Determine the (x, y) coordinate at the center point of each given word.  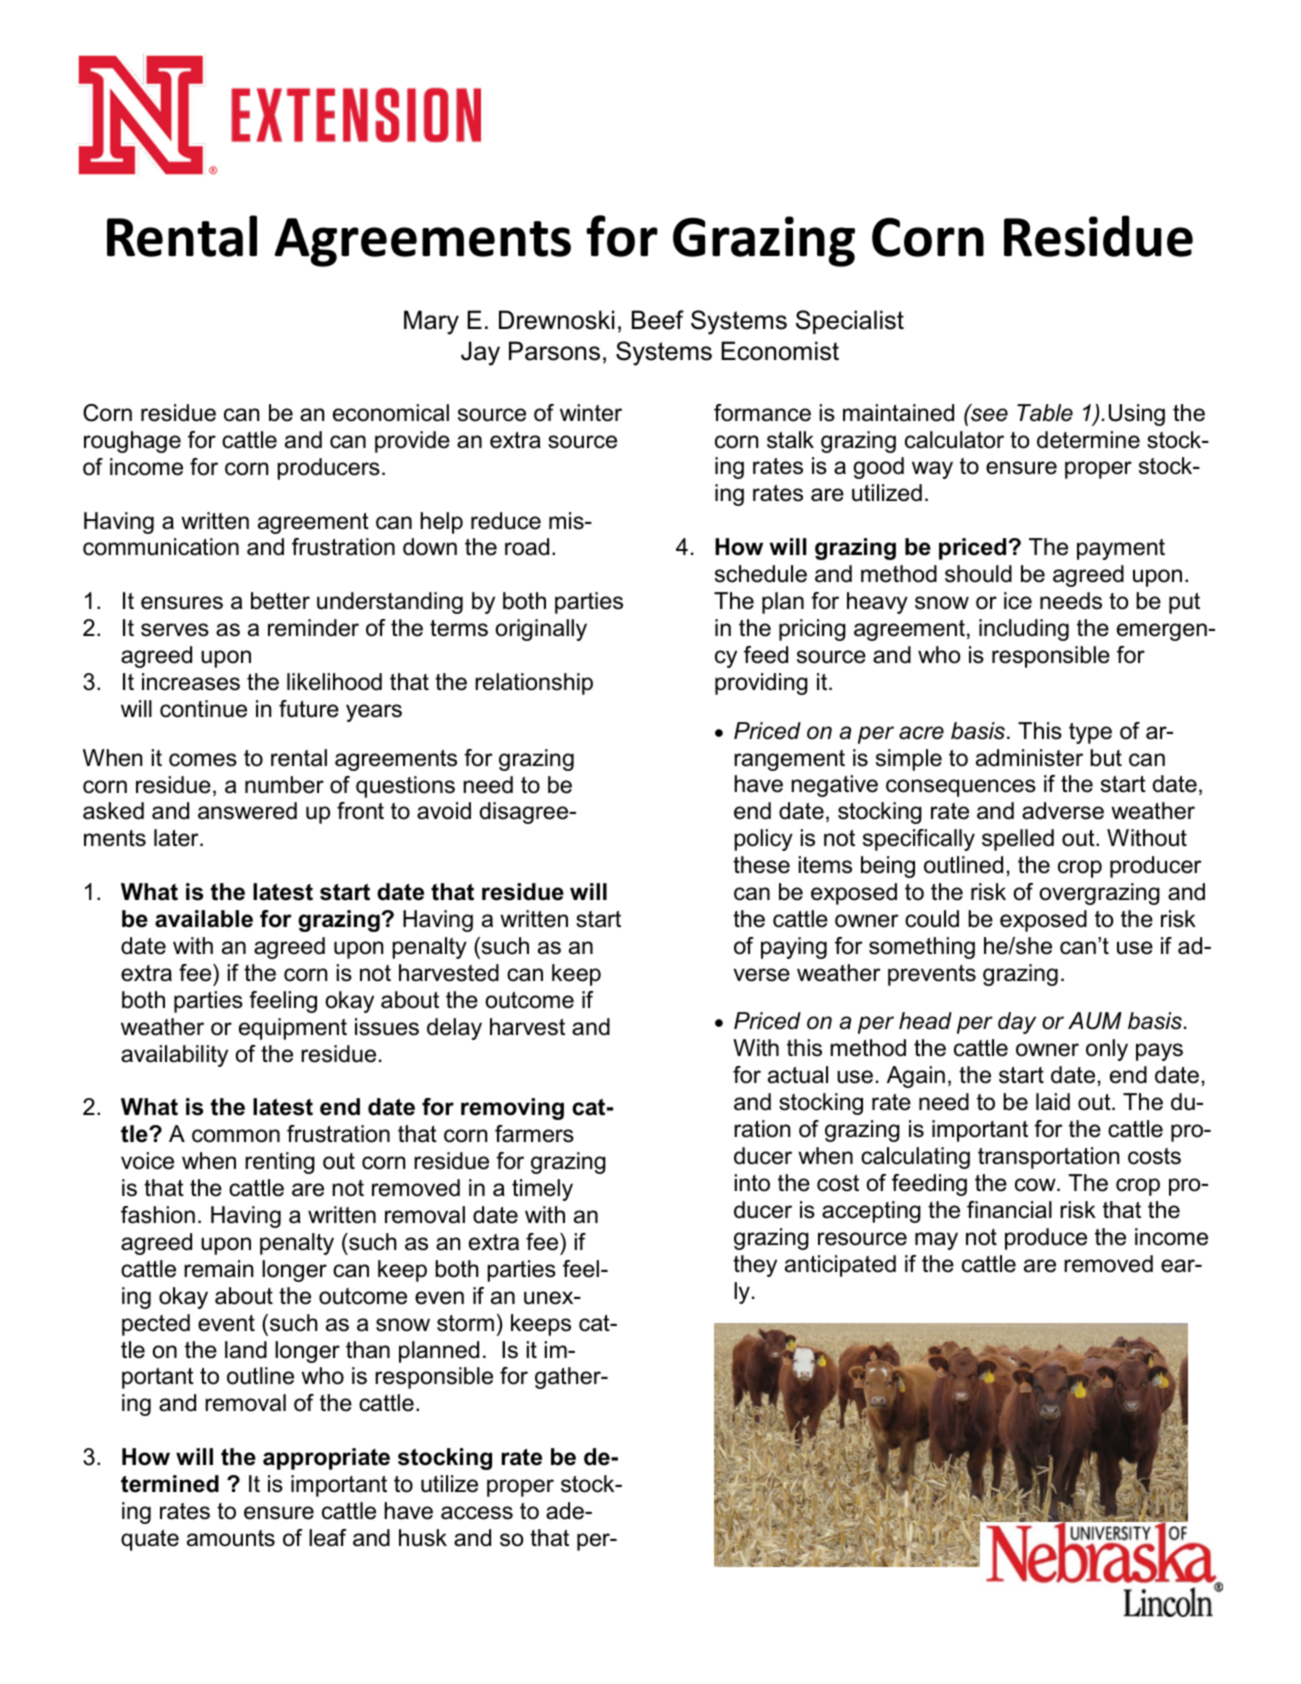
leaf (328, 1538)
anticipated (840, 1266)
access (477, 1513)
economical (391, 413)
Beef (658, 320)
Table (1045, 413)
